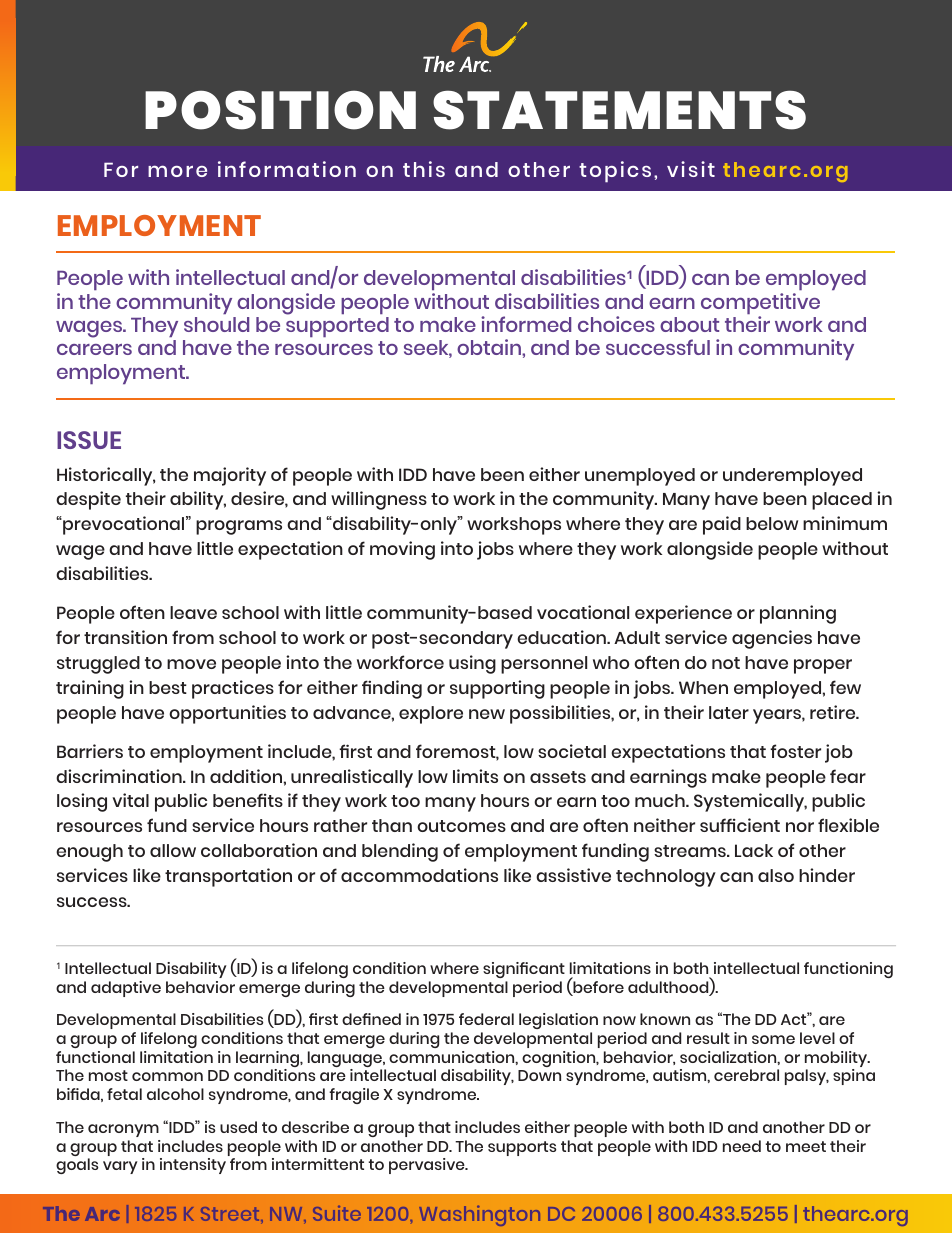 This screenshot has width=952, height=1233. Describe the element at coordinates (619, 110) in the screenshot. I see `STATEMENTS` at that location.
